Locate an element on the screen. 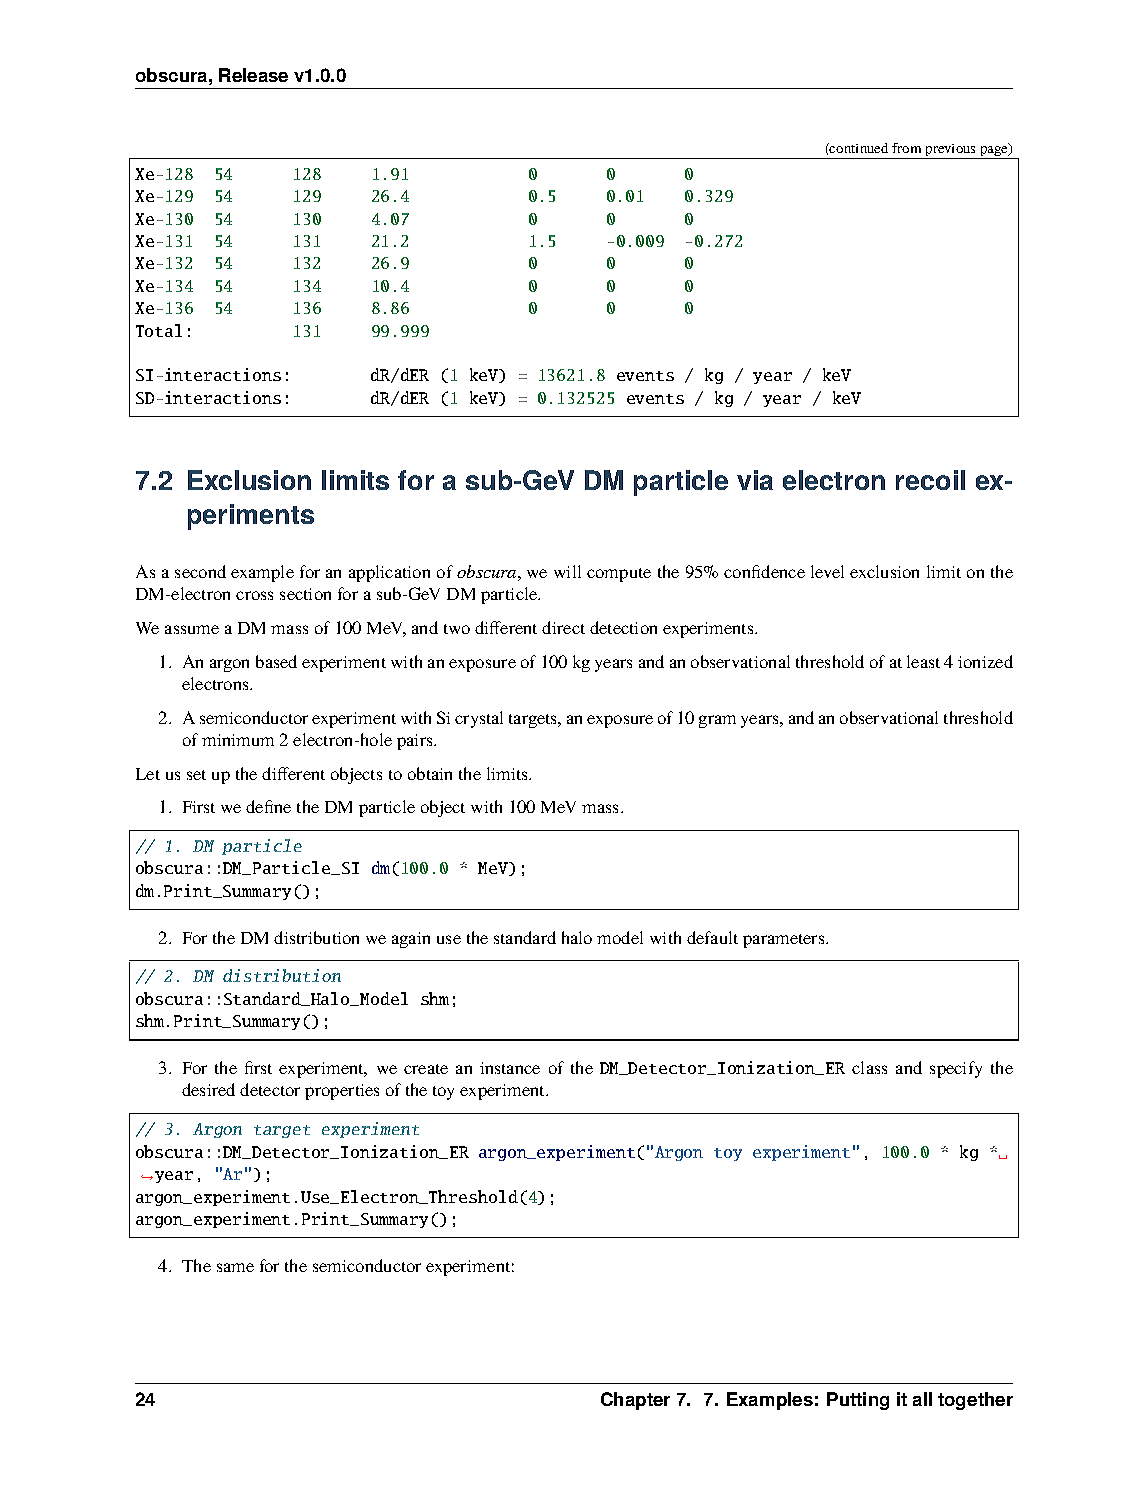 Image resolution: width=1148 pixels, height=1485 pixels. same is located at coordinates (235, 1267).
